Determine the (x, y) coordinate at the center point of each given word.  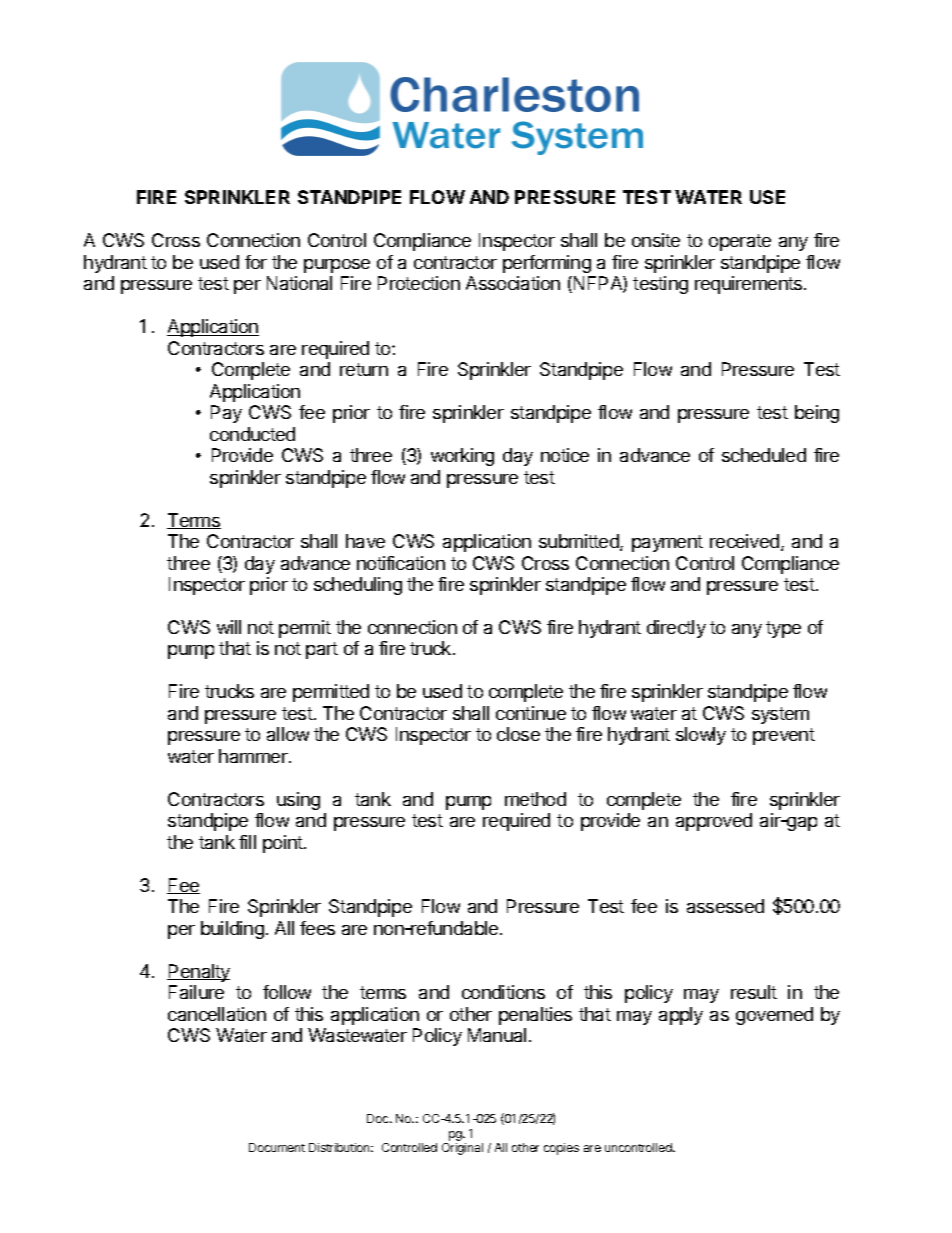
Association (513, 283)
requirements (750, 285)
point (284, 844)
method (535, 799)
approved (714, 822)
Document (277, 1147)
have (365, 541)
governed (774, 1016)
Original (462, 1149)
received (744, 541)
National (299, 283)
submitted (580, 542)
